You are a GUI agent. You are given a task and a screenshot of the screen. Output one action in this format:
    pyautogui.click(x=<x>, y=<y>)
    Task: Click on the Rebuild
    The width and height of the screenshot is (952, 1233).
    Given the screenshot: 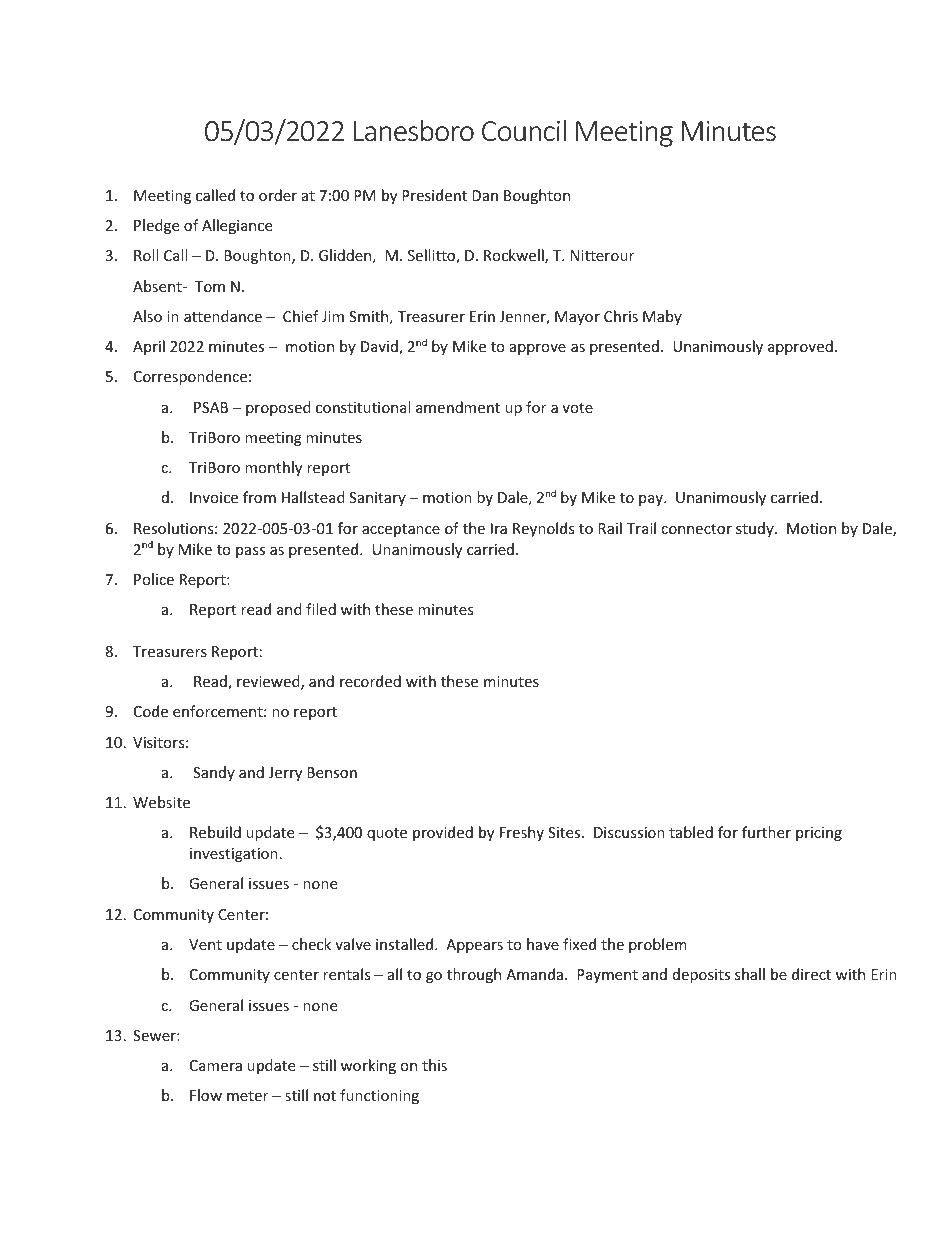 What is the action you would take?
    pyautogui.click(x=215, y=832)
